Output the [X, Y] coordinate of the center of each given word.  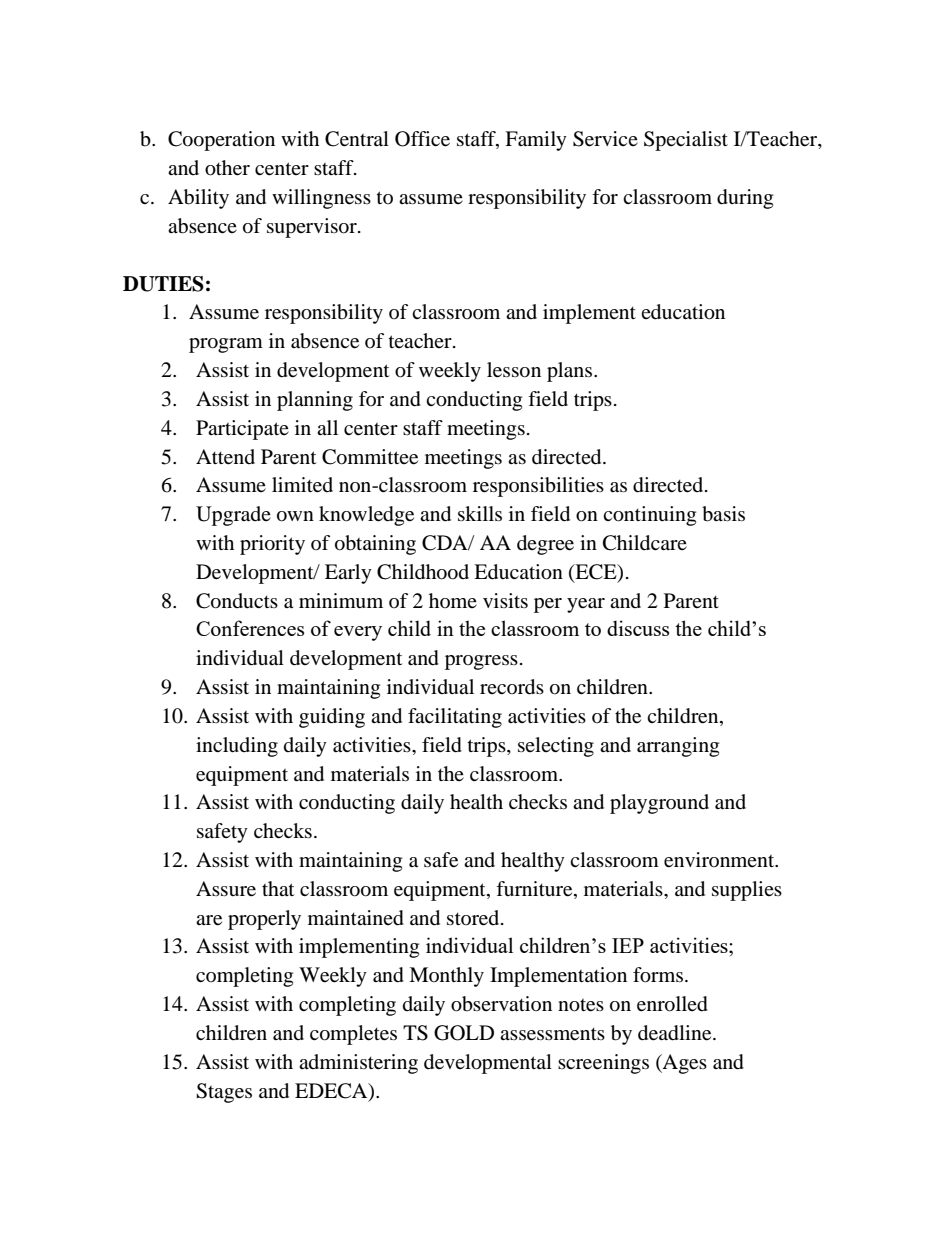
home [453, 600]
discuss [638, 628]
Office [422, 139]
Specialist [686, 141]
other [227, 168]
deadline [676, 1033]
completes [353, 1035]
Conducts [237, 601]
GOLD [464, 1033]
